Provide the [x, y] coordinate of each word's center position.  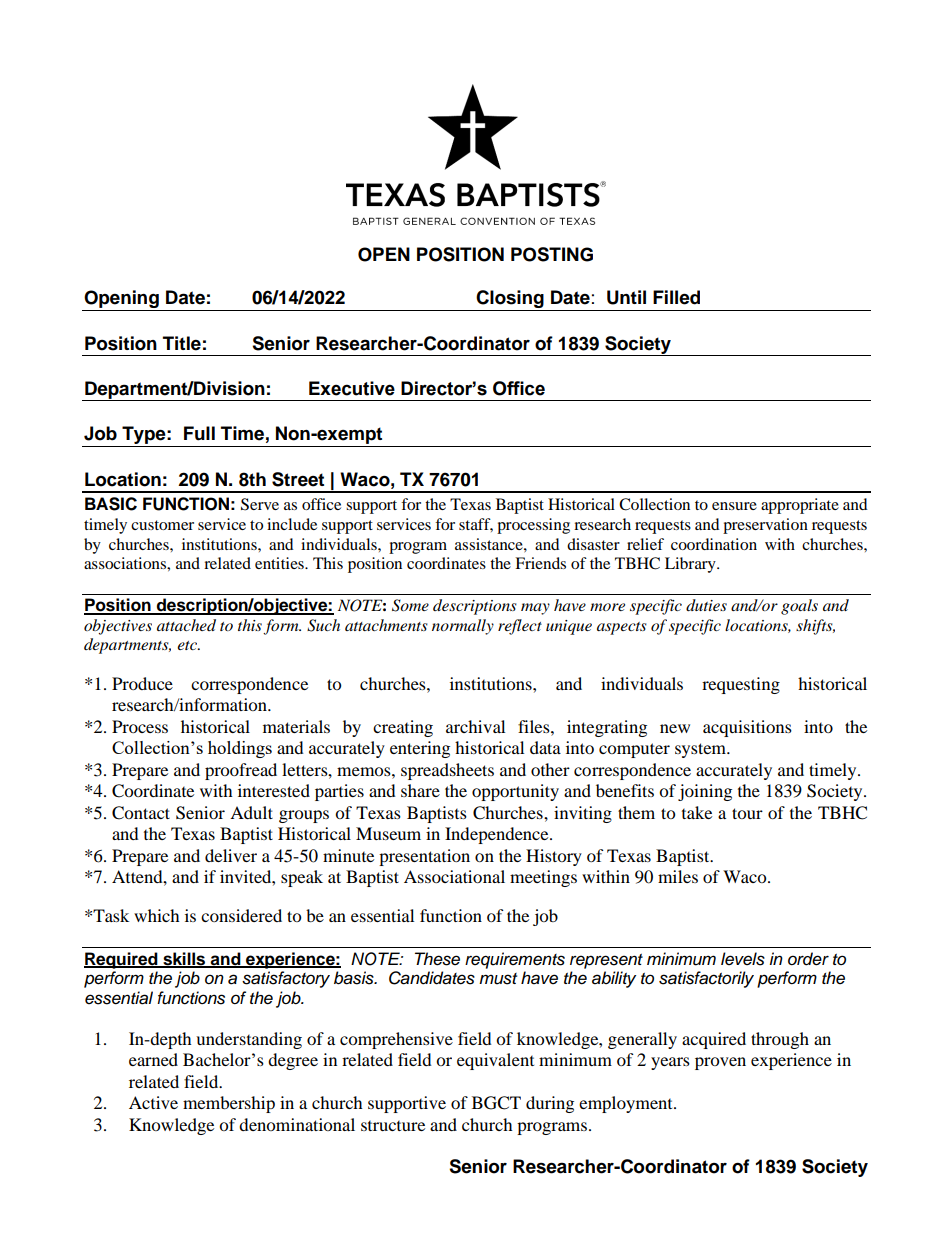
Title [182, 343]
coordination [714, 544]
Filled [676, 297]
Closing [510, 300]
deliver [231, 855]
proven [720, 1063]
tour [747, 813]
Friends [540, 563]
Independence [498, 835]
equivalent [495, 1061]
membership [229, 1104]
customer [162, 525]
